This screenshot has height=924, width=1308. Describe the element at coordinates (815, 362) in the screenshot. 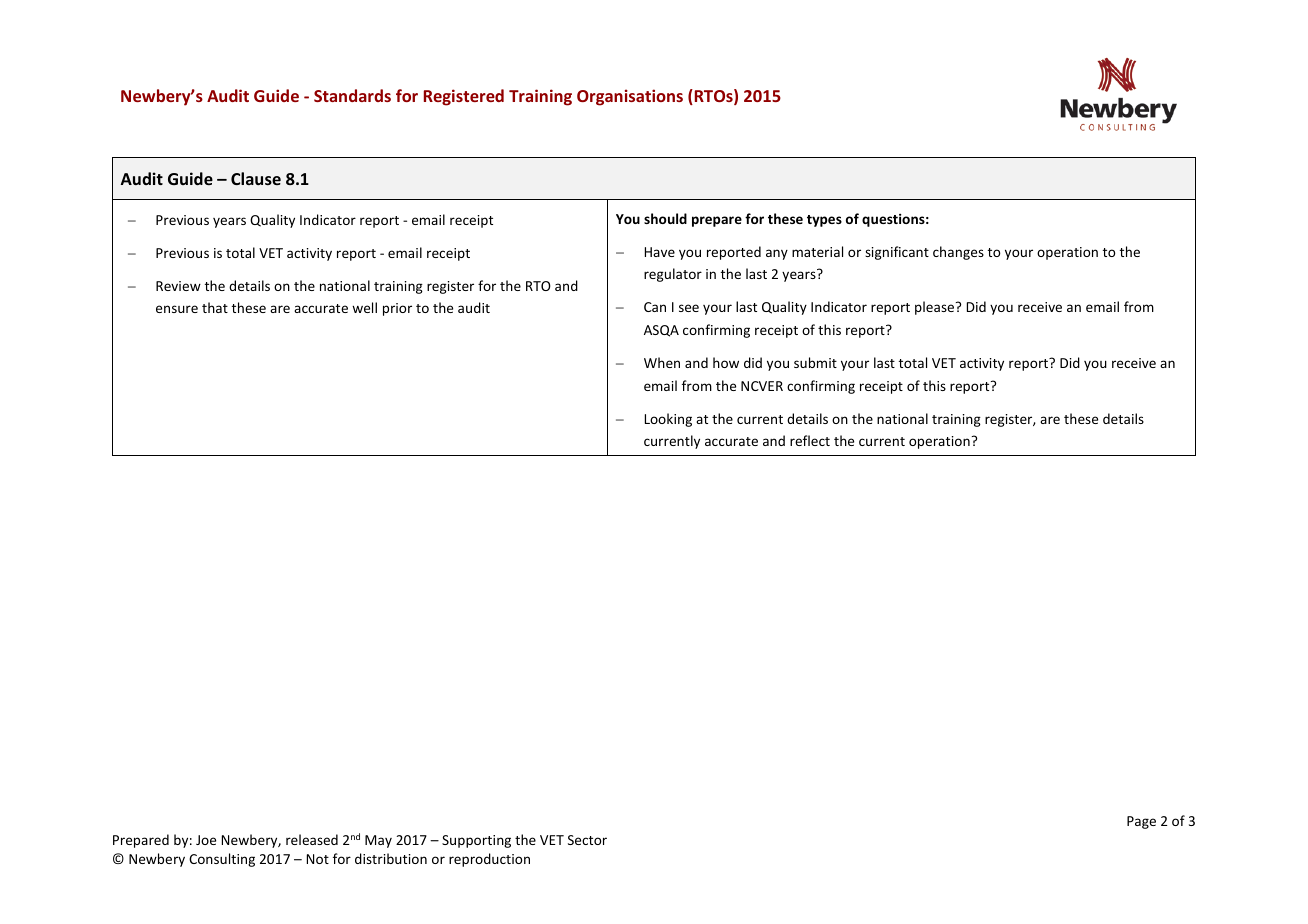

I see `submit` at that location.
